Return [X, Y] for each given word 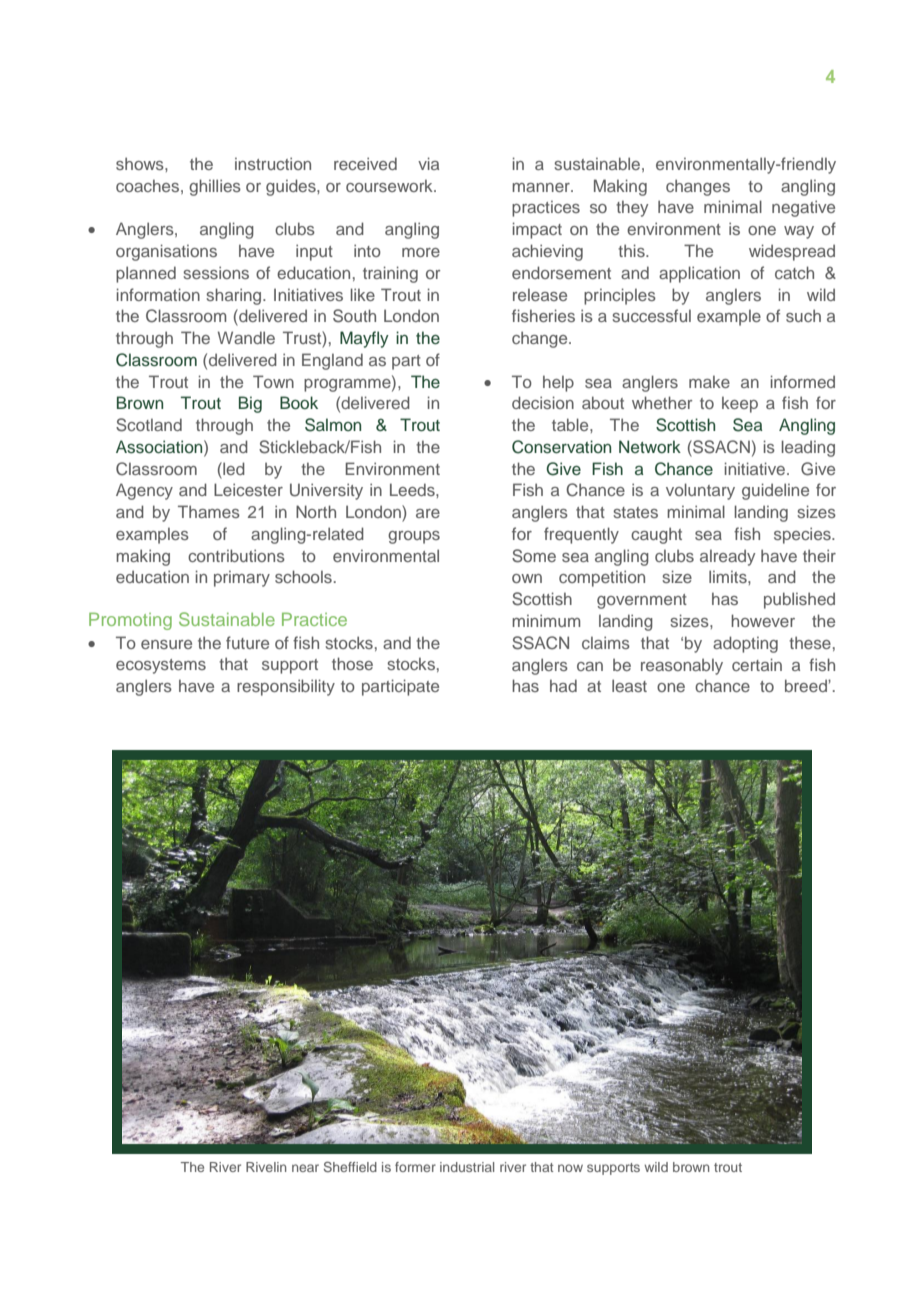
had [563, 685]
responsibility [286, 687]
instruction [273, 163]
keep [740, 405]
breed [807, 685]
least [629, 685]
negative [803, 208]
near [305, 1168]
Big [250, 404]
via [428, 163]
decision [543, 402]
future [247, 642]
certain [757, 664]
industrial [467, 1167]
